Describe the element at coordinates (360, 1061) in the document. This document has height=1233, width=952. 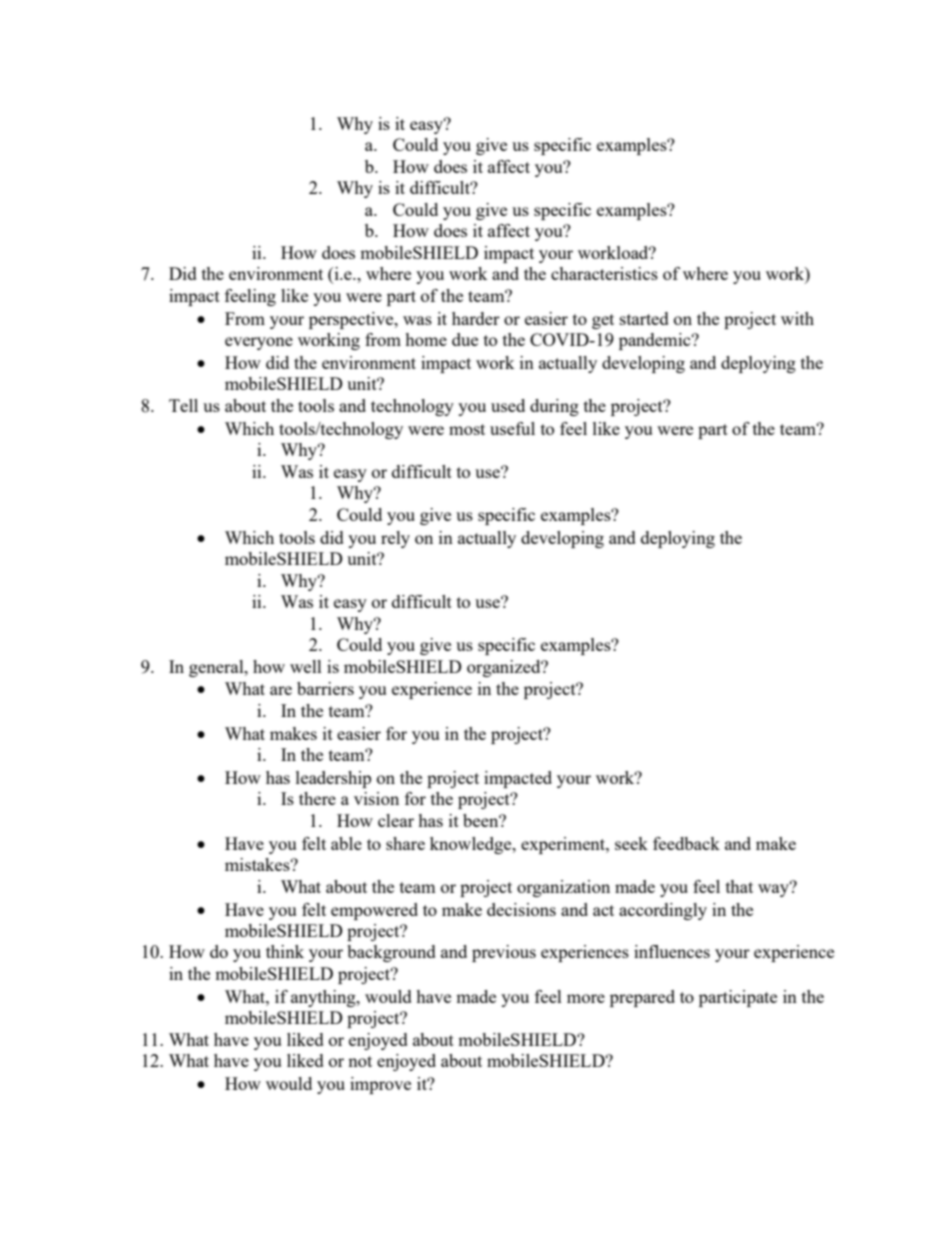
I see `not` at that location.
